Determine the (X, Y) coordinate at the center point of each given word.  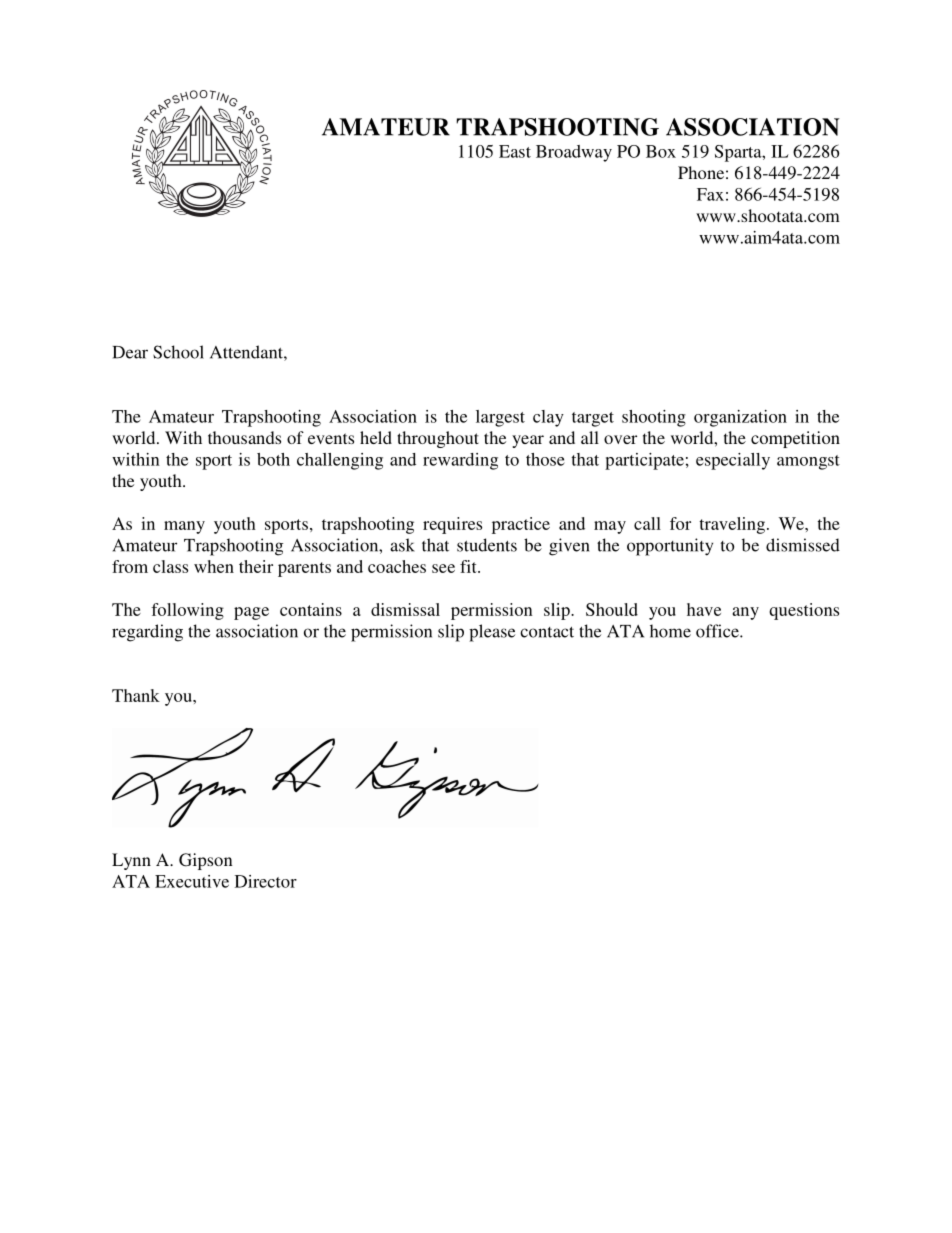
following (187, 611)
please (492, 633)
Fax (710, 194)
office (718, 631)
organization (740, 418)
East (515, 151)
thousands (244, 437)
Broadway (574, 153)
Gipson (206, 861)
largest (500, 418)
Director (266, 881)
